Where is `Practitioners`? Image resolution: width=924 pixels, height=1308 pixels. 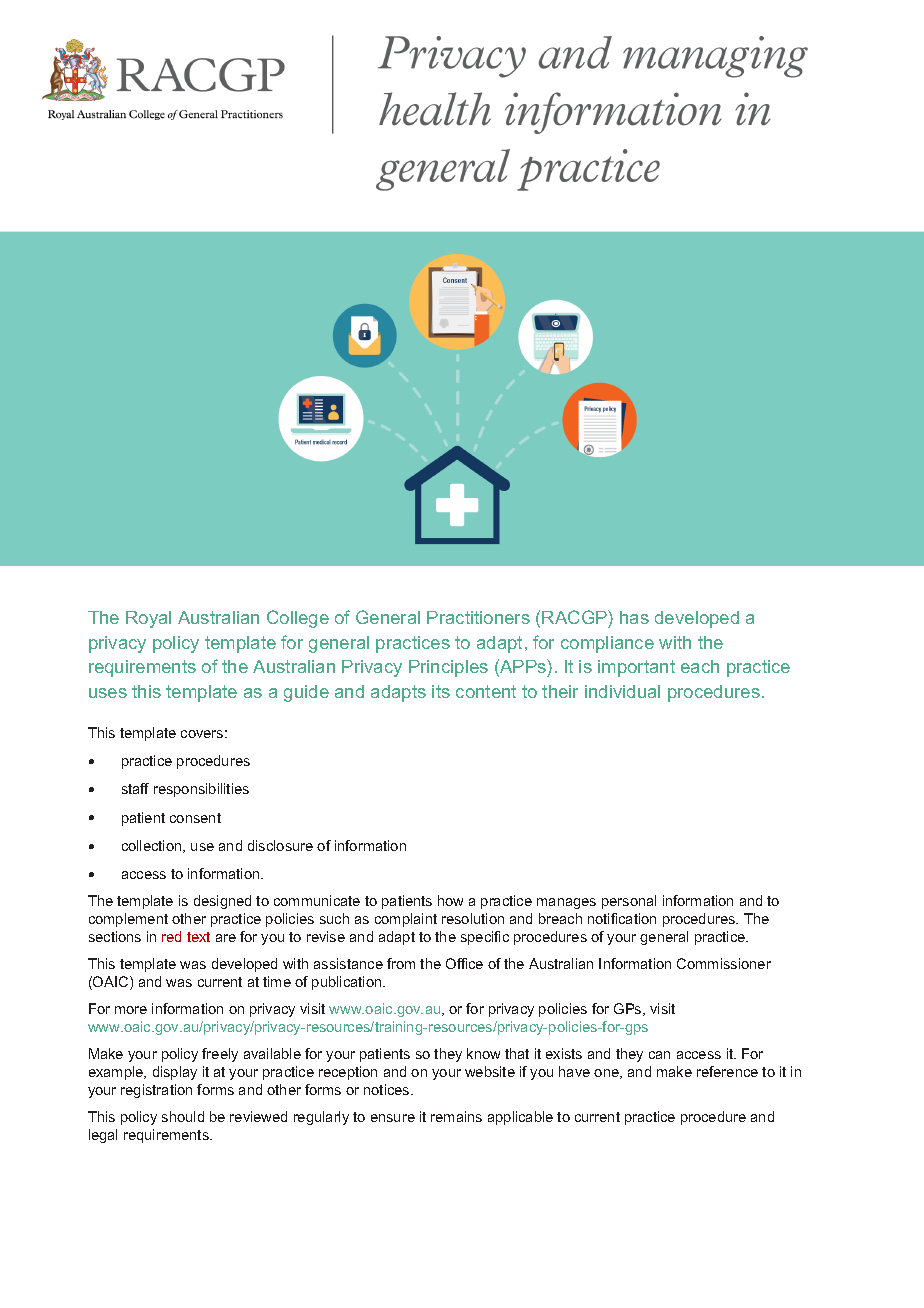
Practitioners is located at coordinates (478, 617).
